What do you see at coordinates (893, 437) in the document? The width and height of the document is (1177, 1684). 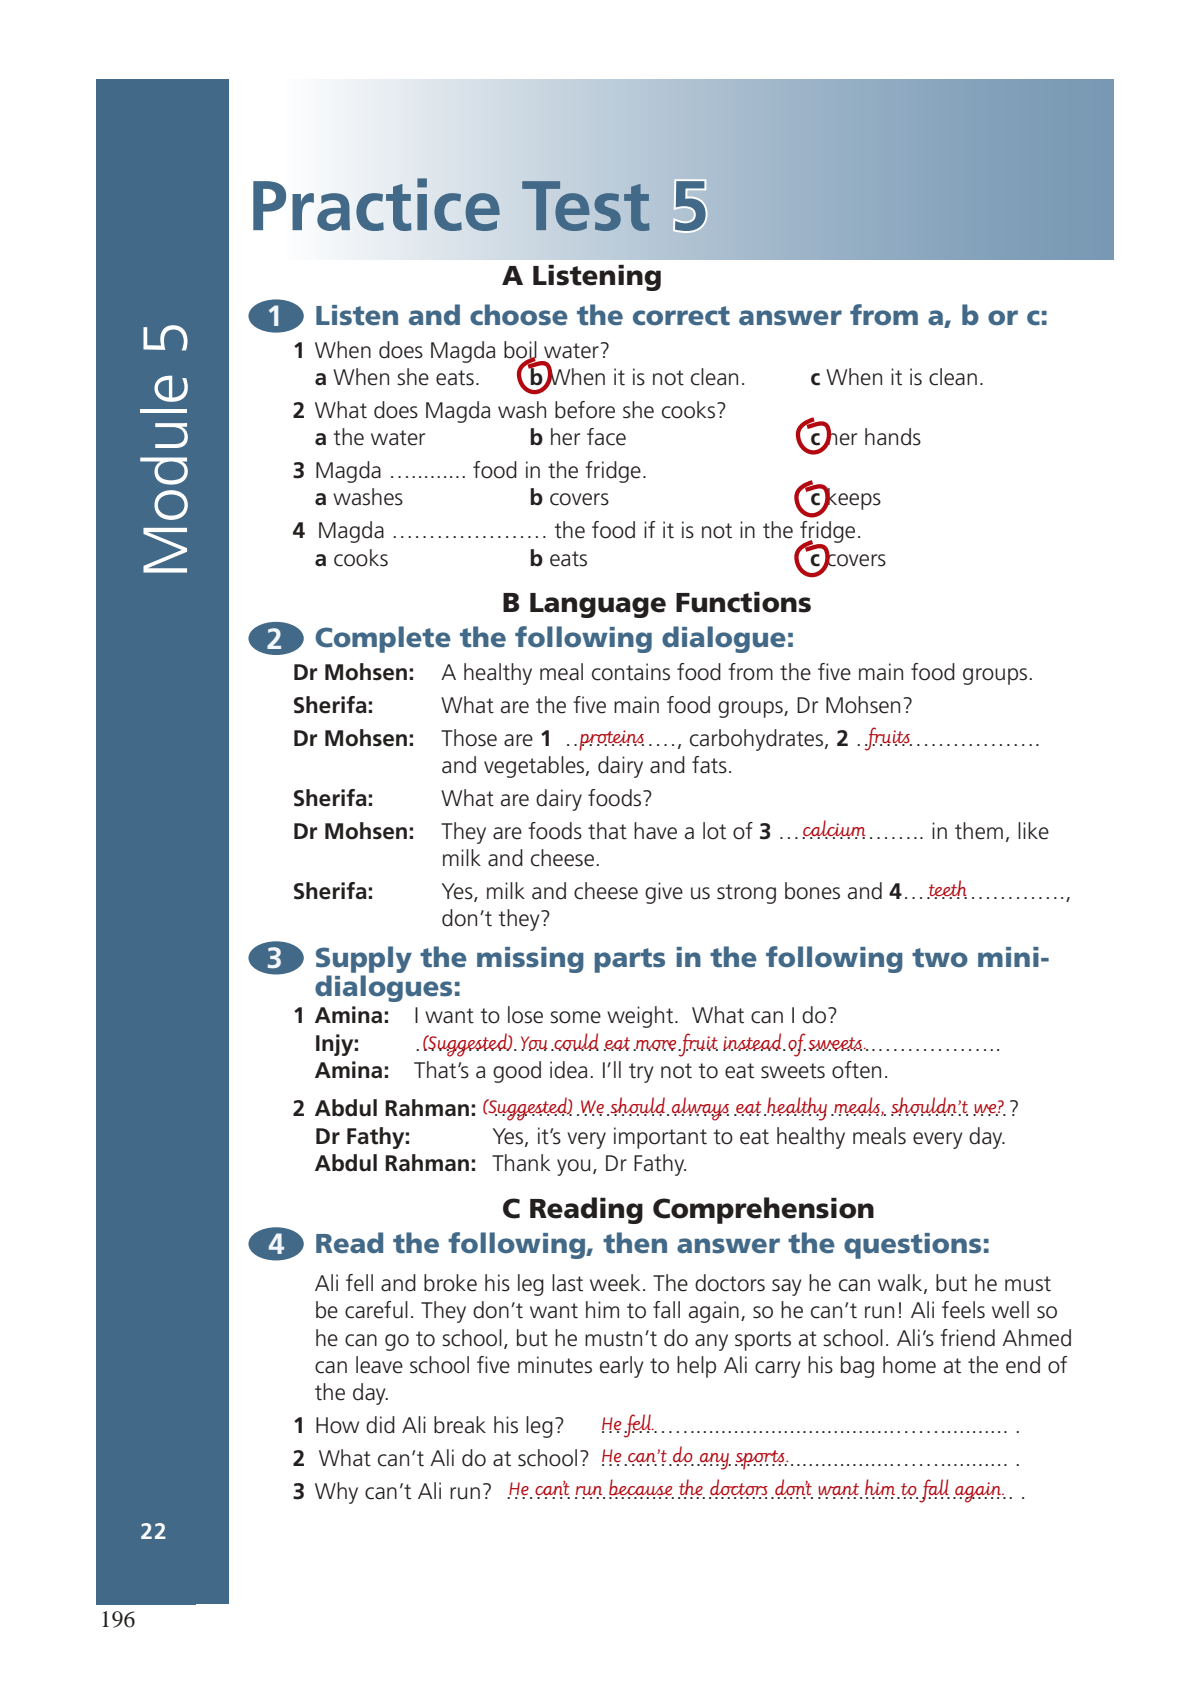 I see `hands` at bounding box center [893, 437].
